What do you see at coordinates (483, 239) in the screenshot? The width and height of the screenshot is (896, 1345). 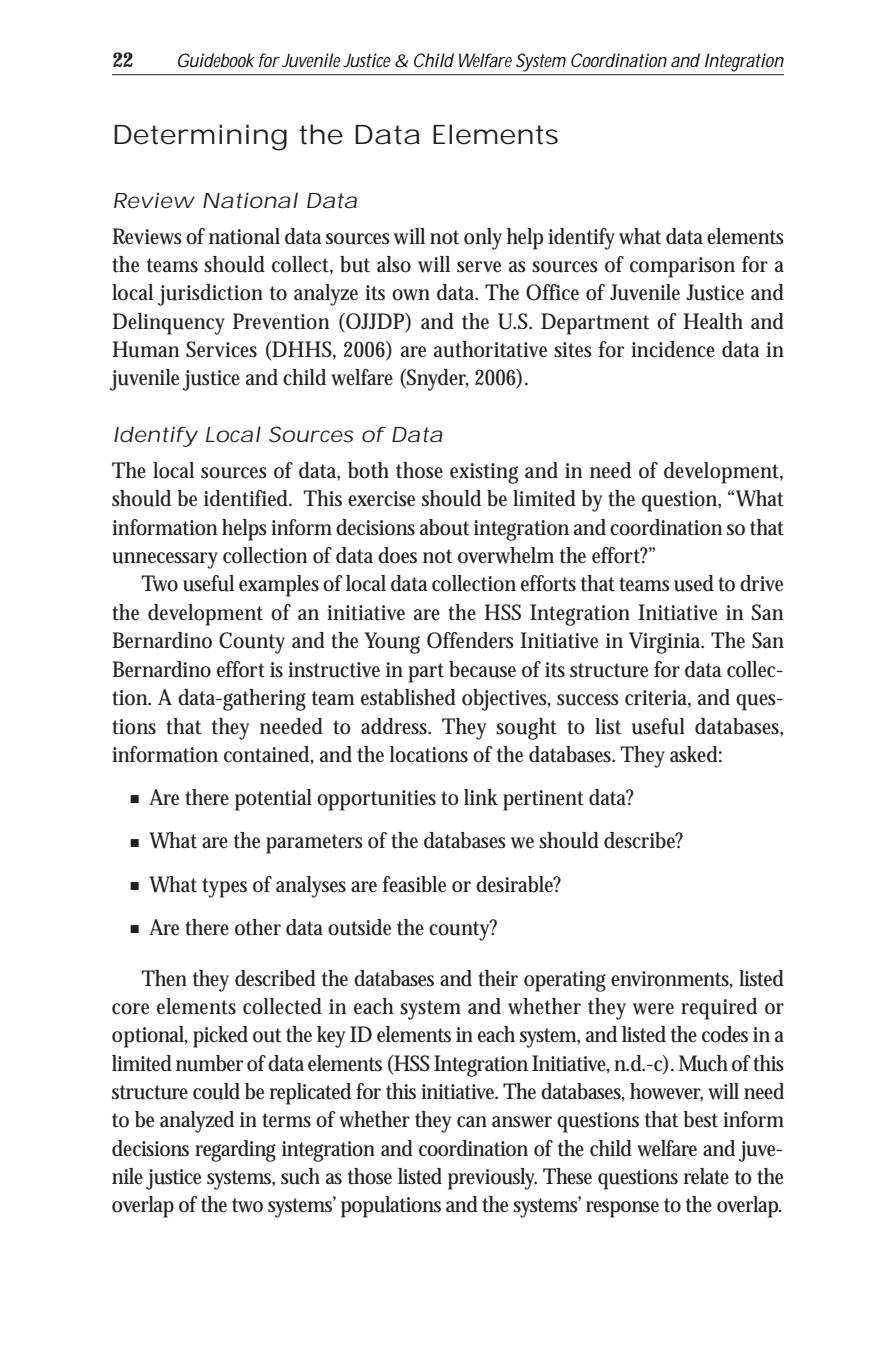 I see `only` at bounding box center [483, 239].
